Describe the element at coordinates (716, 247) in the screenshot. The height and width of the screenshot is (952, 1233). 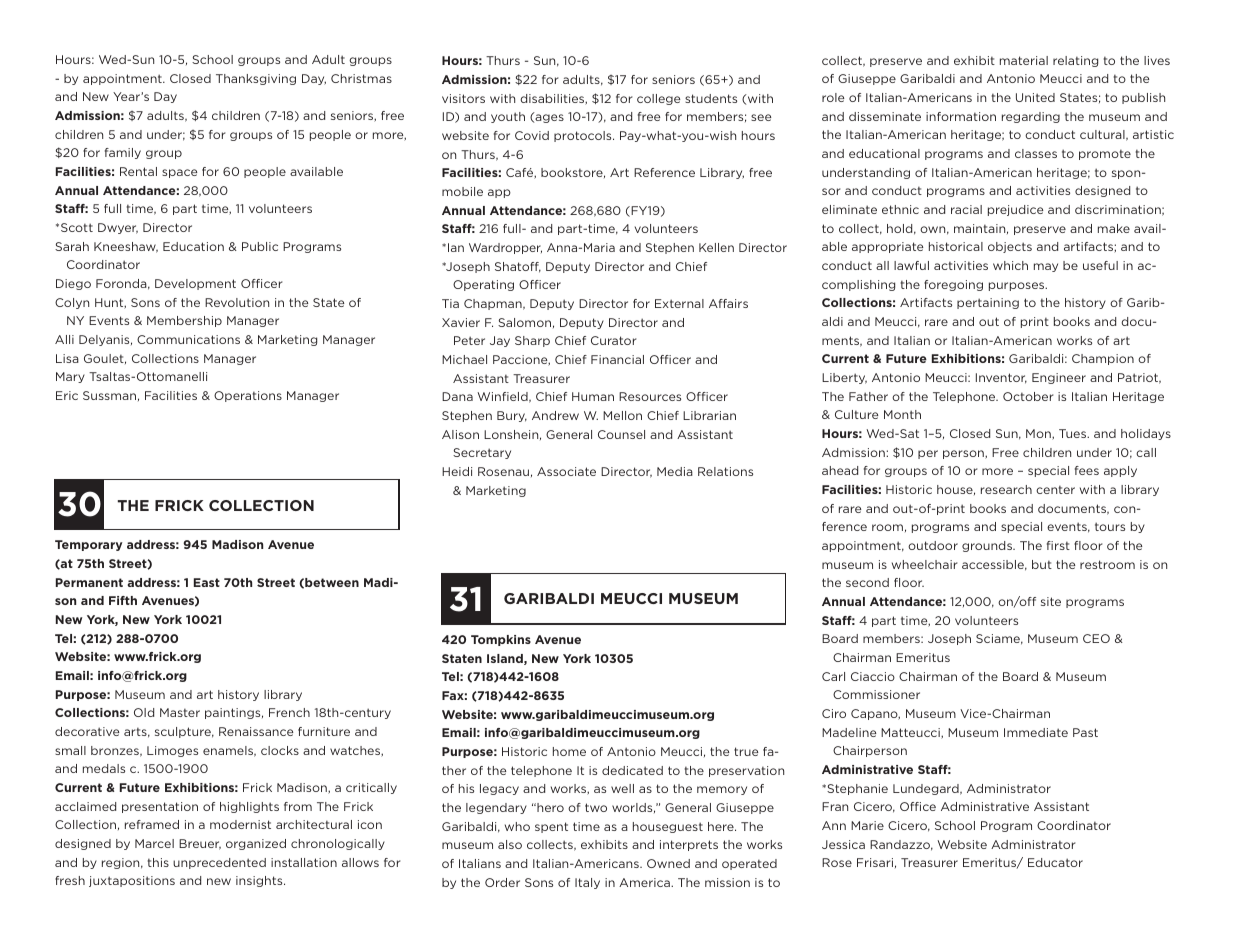
I see `Kellen` at that location.
